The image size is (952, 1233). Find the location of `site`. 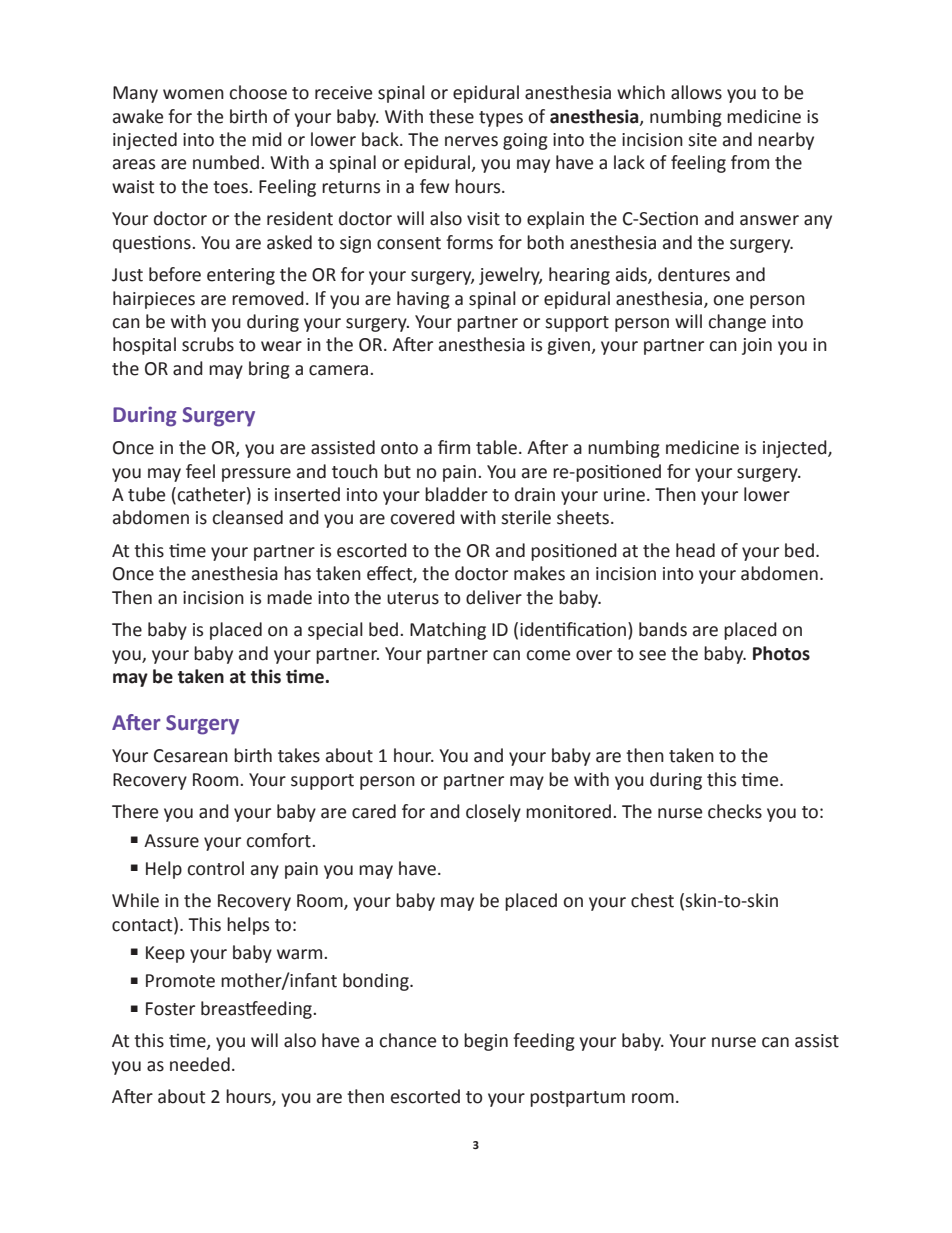

site is located at coordinates (702, 140).
